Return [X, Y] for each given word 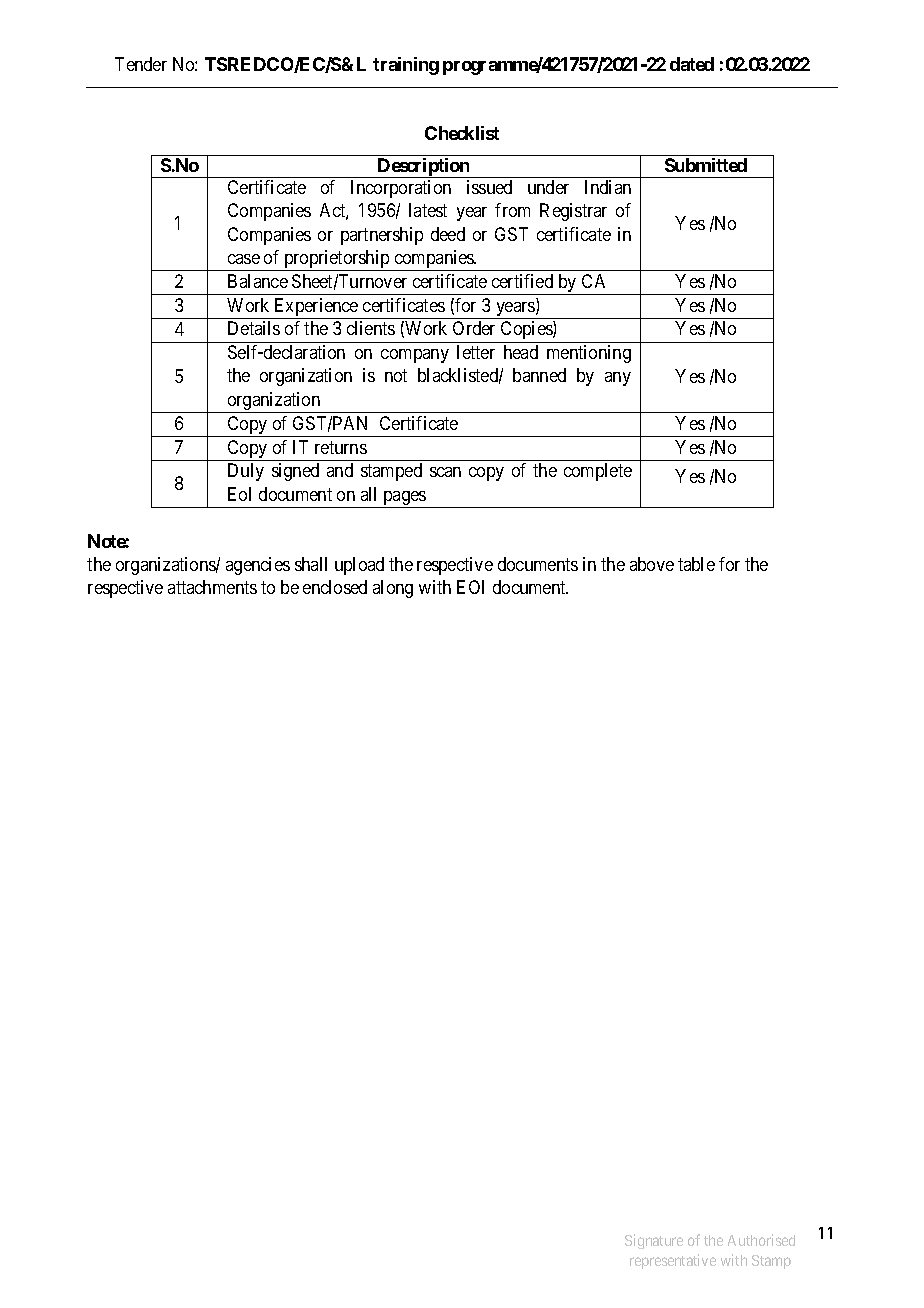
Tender [141, 64]
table [696, 564]
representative [673, 1261]
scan [445, 472]
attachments [212, 587]
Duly [246, 472]
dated [692, 64]
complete [598, 472]
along [393, 589]
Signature [654, 1241]
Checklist [462, 133]
